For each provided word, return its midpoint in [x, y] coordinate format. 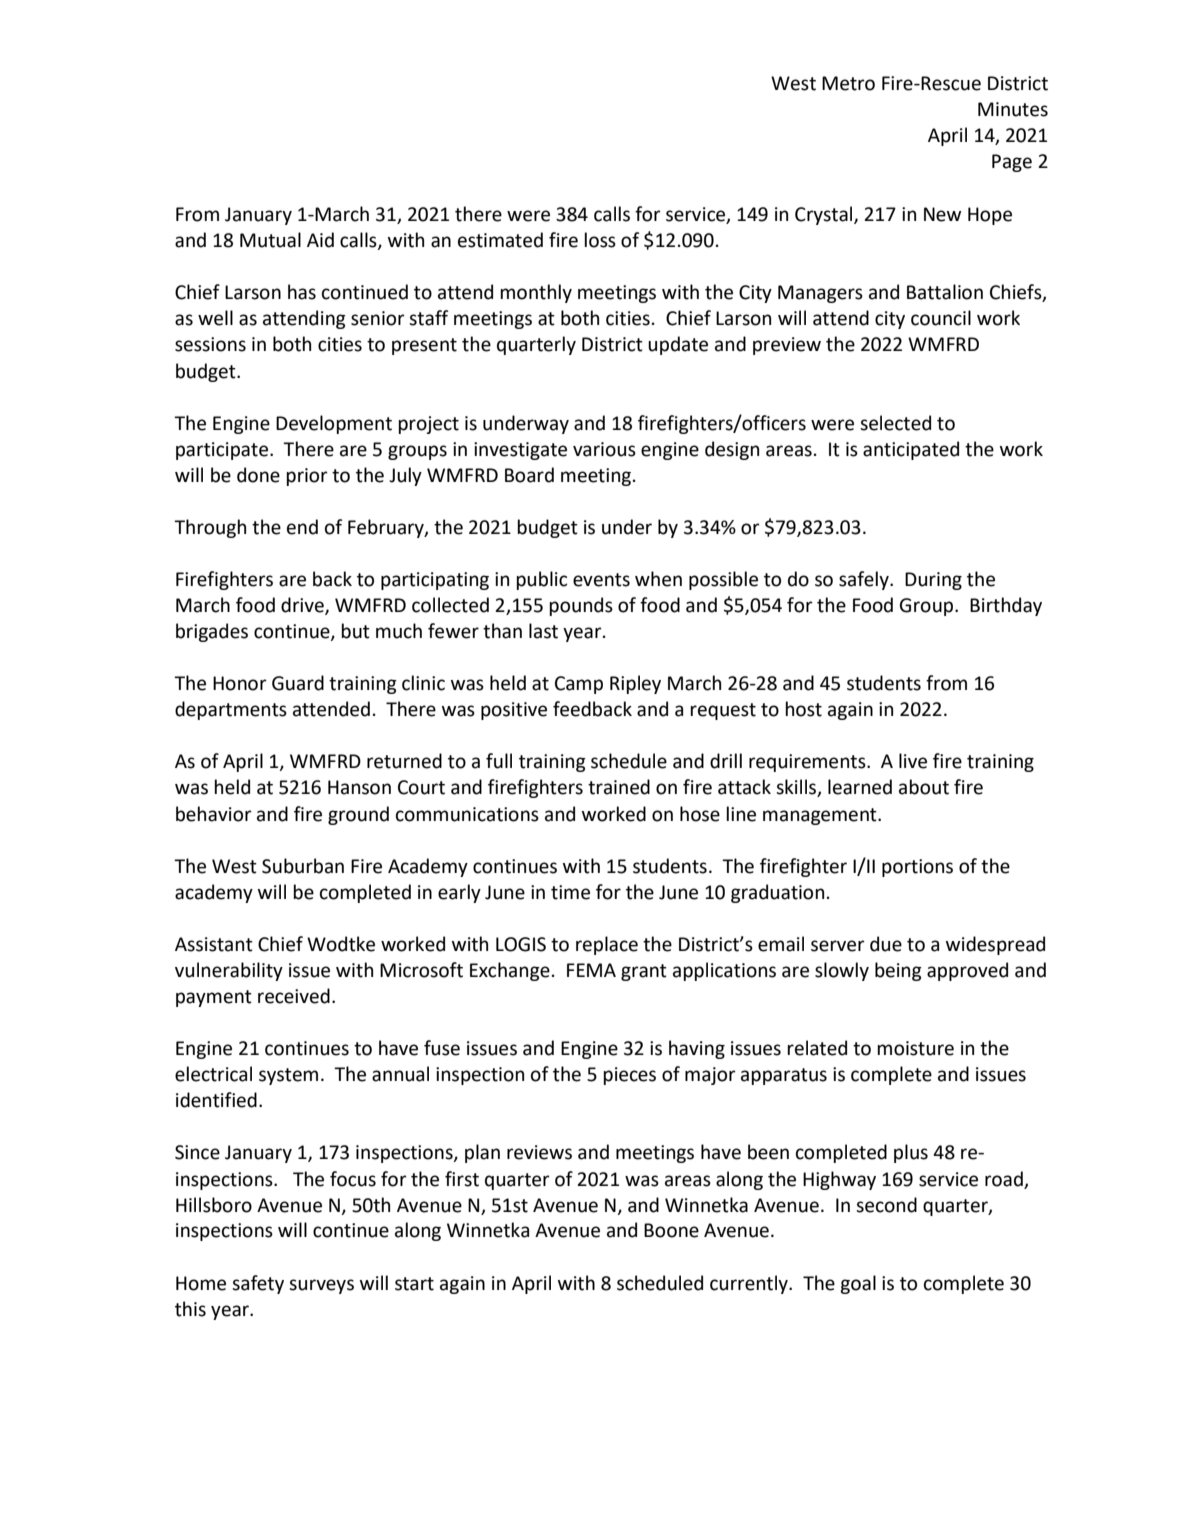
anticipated [911, 450]
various [604, 449]
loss [600, 240]
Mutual [270, 240]
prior [307, 477]
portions [917, 868]
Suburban [303, 866]
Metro [848, 83]
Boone [671, 1230]
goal [858, 1284]
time [570, 892]
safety [258, 1284]
